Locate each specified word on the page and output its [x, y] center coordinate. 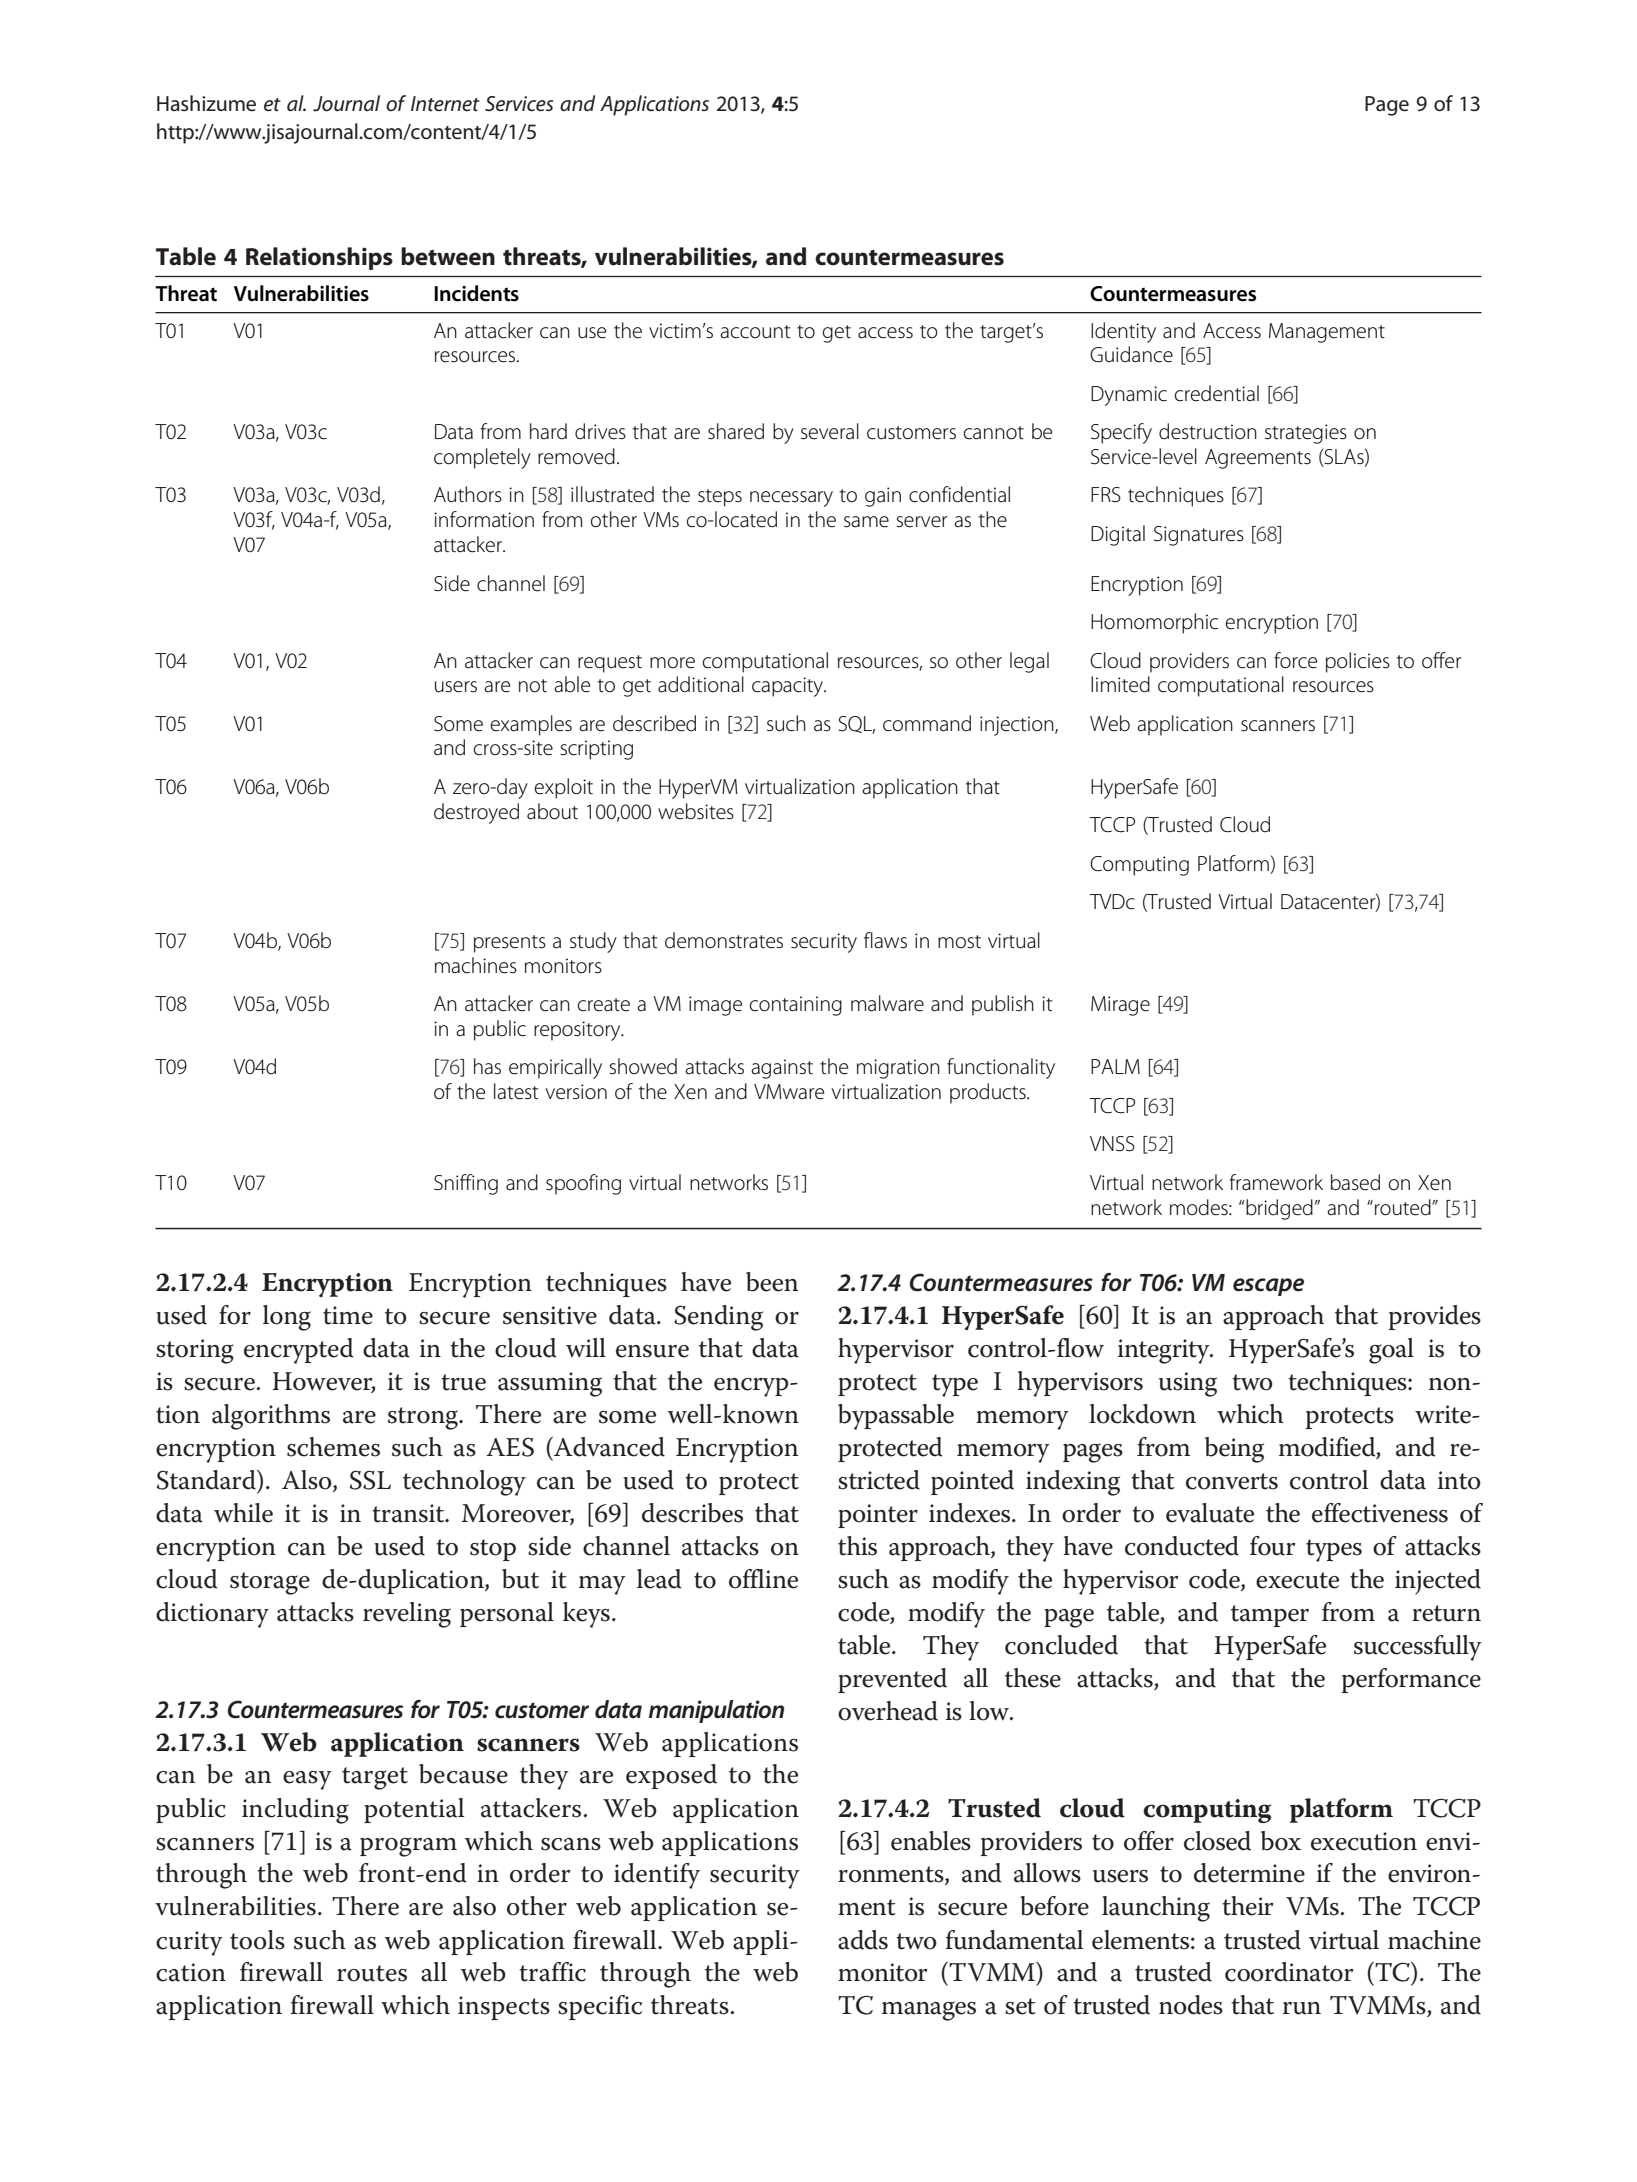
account [755, 332]
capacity [789, 687]
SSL [370, 1480]
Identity [1123, 332]
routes [372, 1973]
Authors [468, 494]
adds [863, 1940]
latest [516, 1091]
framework [1276, 1182]
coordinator [1289, 1972]
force [1295, 660]
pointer [878, 1516]
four [1273, 1546]
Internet [445, 103]
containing [796, 1006]
